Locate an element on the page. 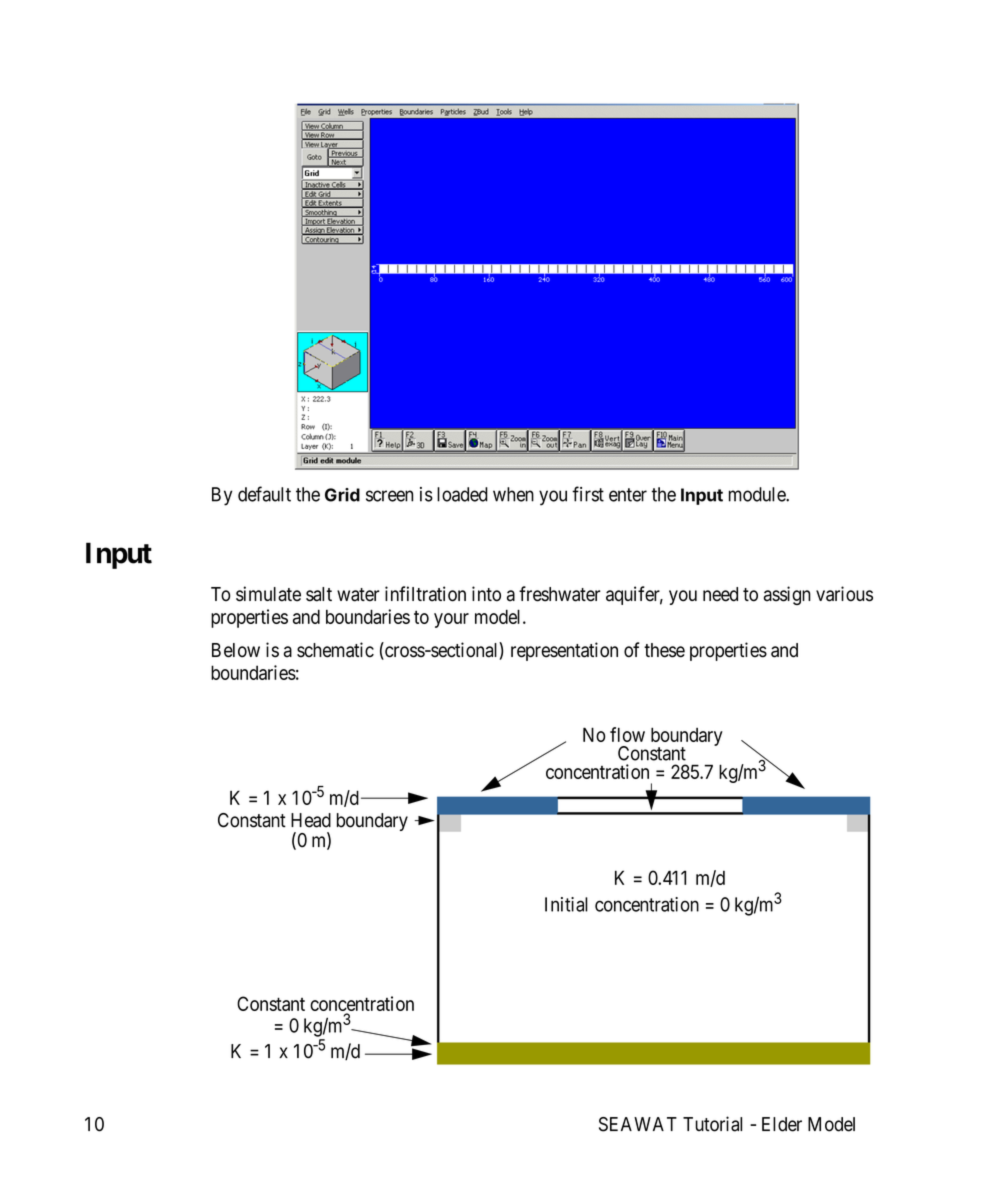 The width and height of the page is (1008, 1197). need is located at coordinates (720, 594).
